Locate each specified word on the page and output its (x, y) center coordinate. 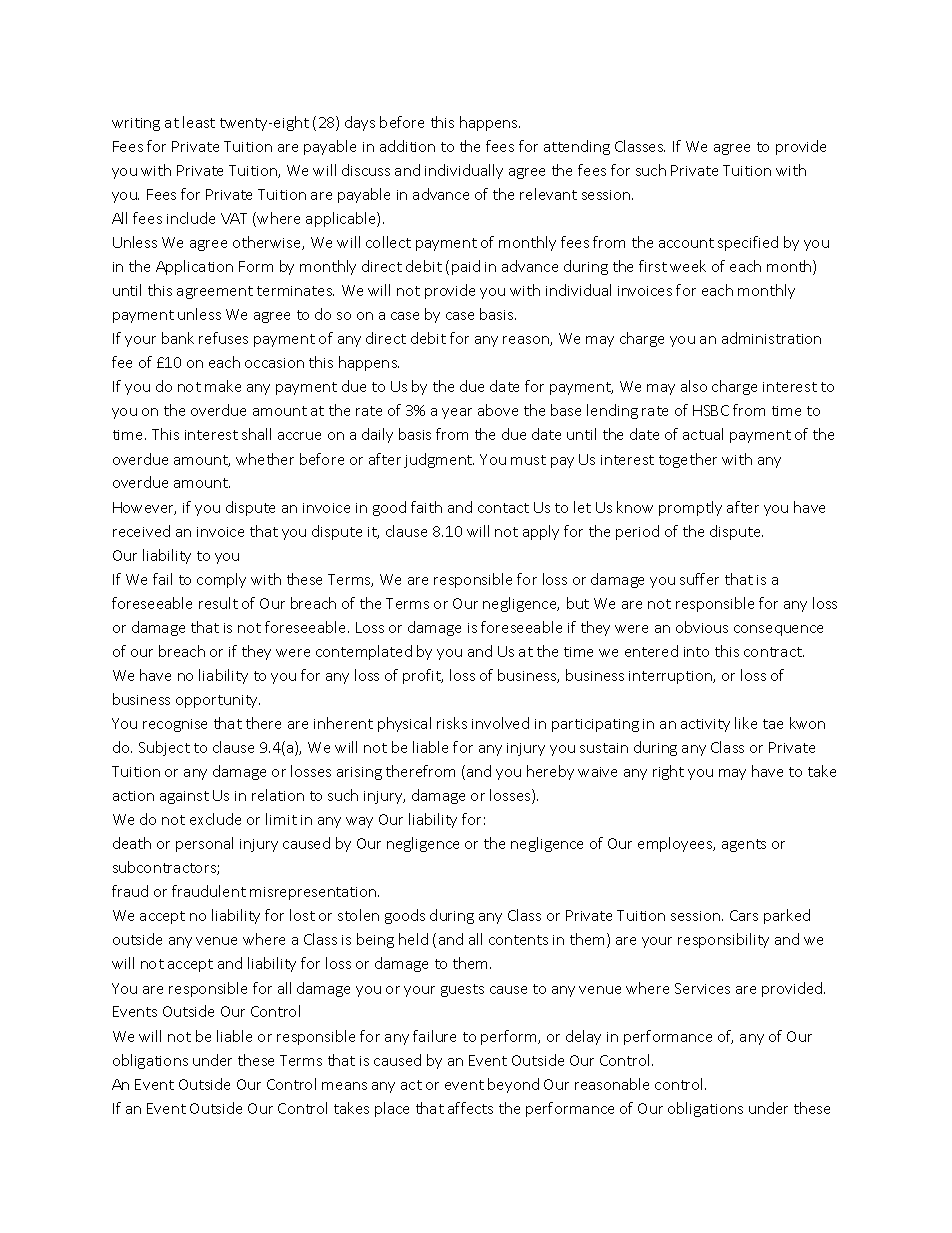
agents (744, 845)
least (199, 122)
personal (204, 844)
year (457, 413)
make (223, 386)
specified (748, 243)
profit (423, 676)
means (344, 1086)
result (218, 603)
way (359, 822)
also (694, 386)
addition (407, 146)
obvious (702, 627)
